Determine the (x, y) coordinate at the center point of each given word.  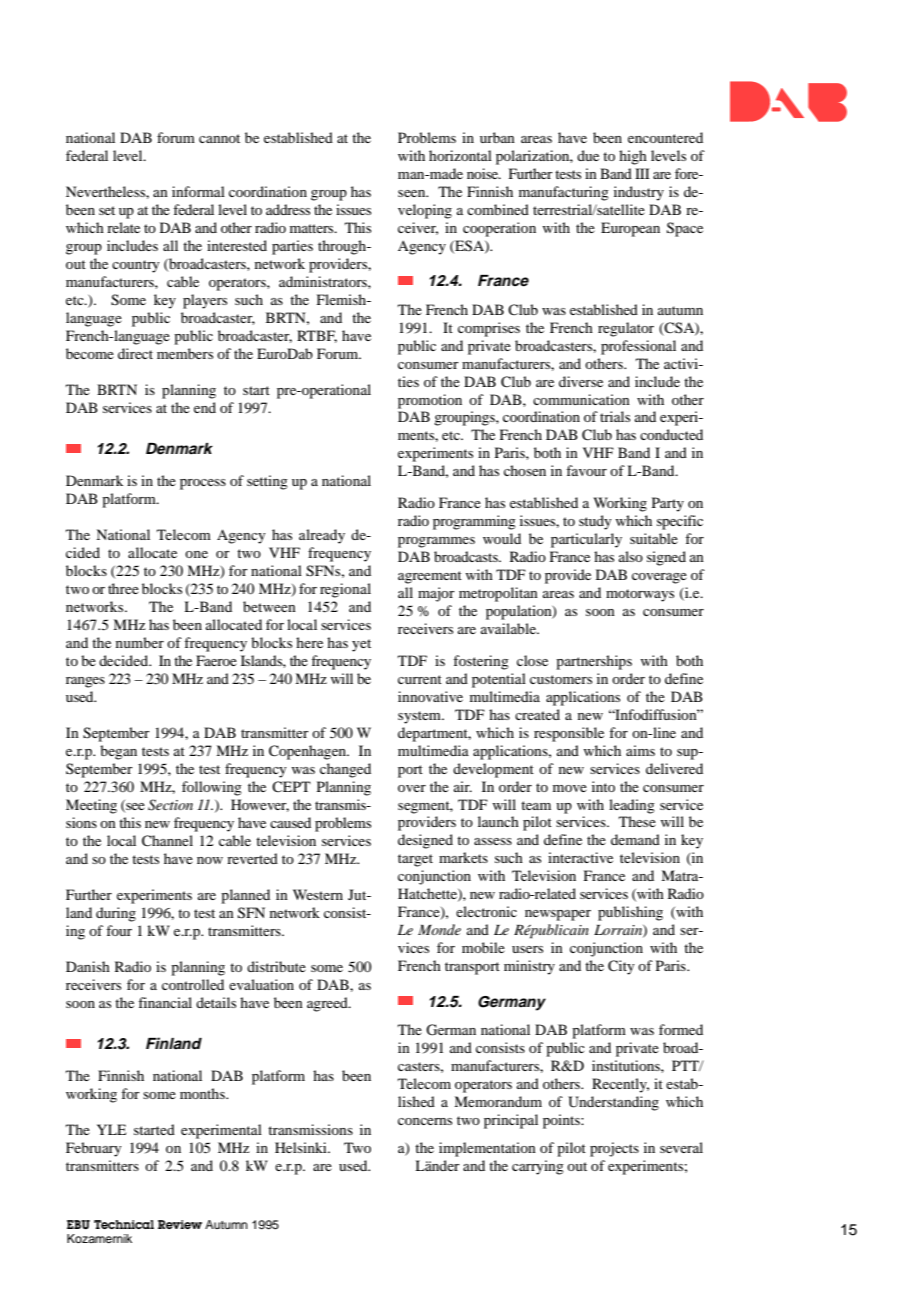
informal (198, 191)
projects (614, 1149)
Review (180, 1224)
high (633, 157)
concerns (425, 1121)
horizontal (460, 155)
